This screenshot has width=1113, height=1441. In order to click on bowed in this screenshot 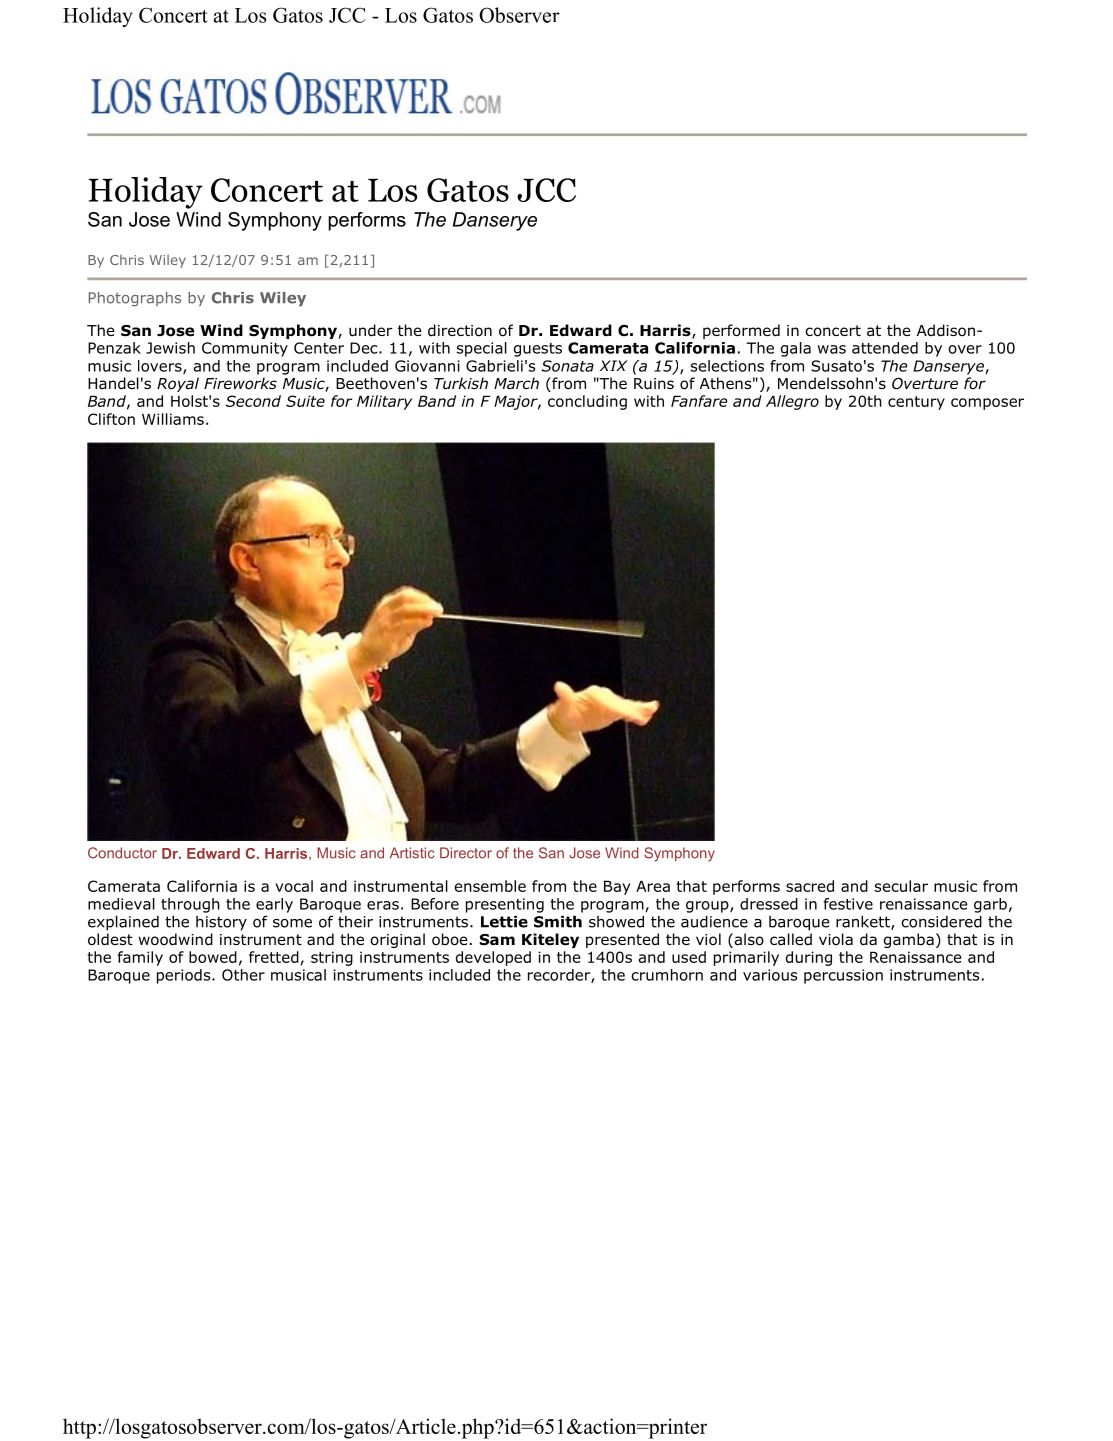, I will do `click(213, 957)`.
